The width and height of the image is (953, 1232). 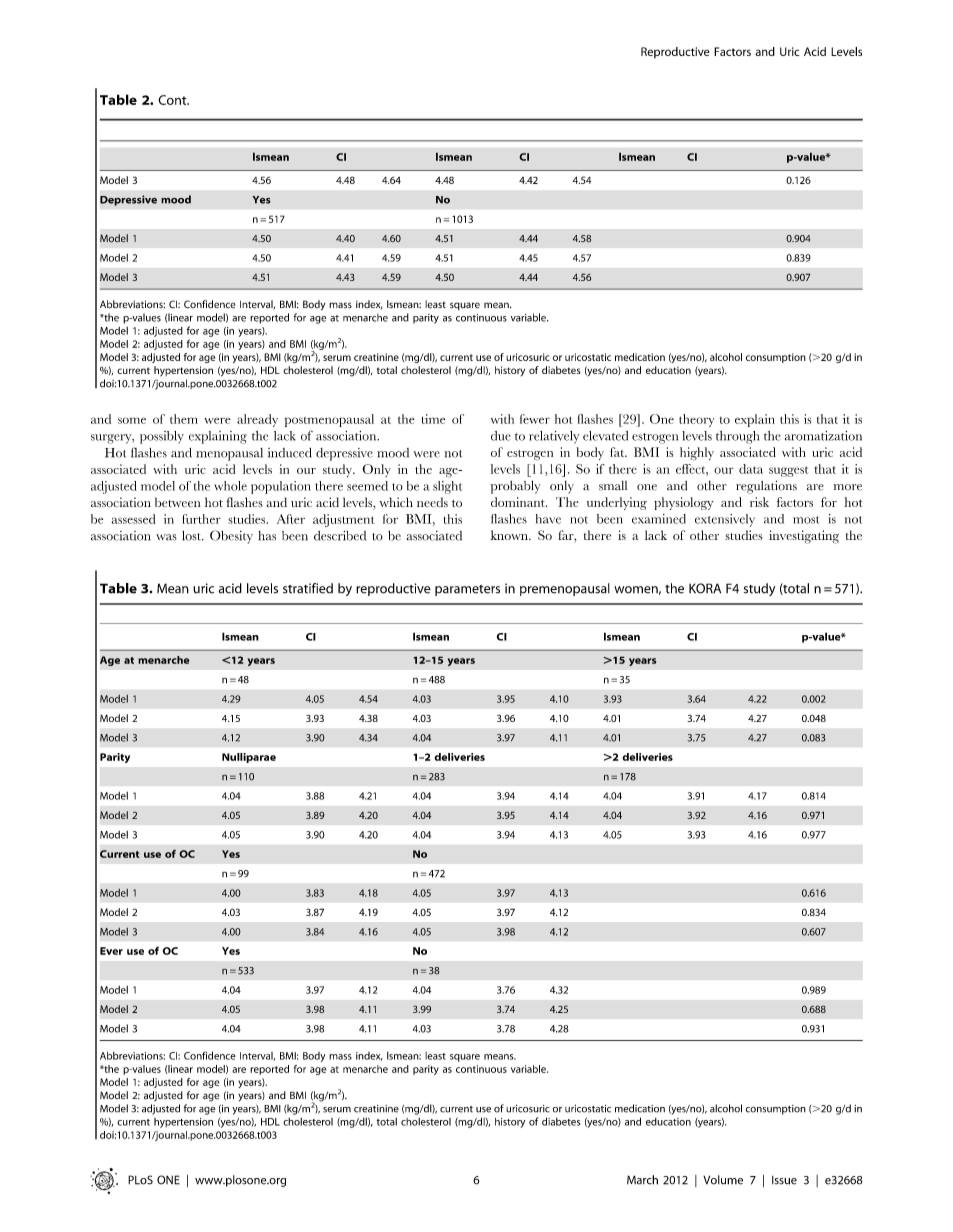 What do you see at coordinates (737, 437) in the image?
I see `through` at bounding box center [737, 437].
